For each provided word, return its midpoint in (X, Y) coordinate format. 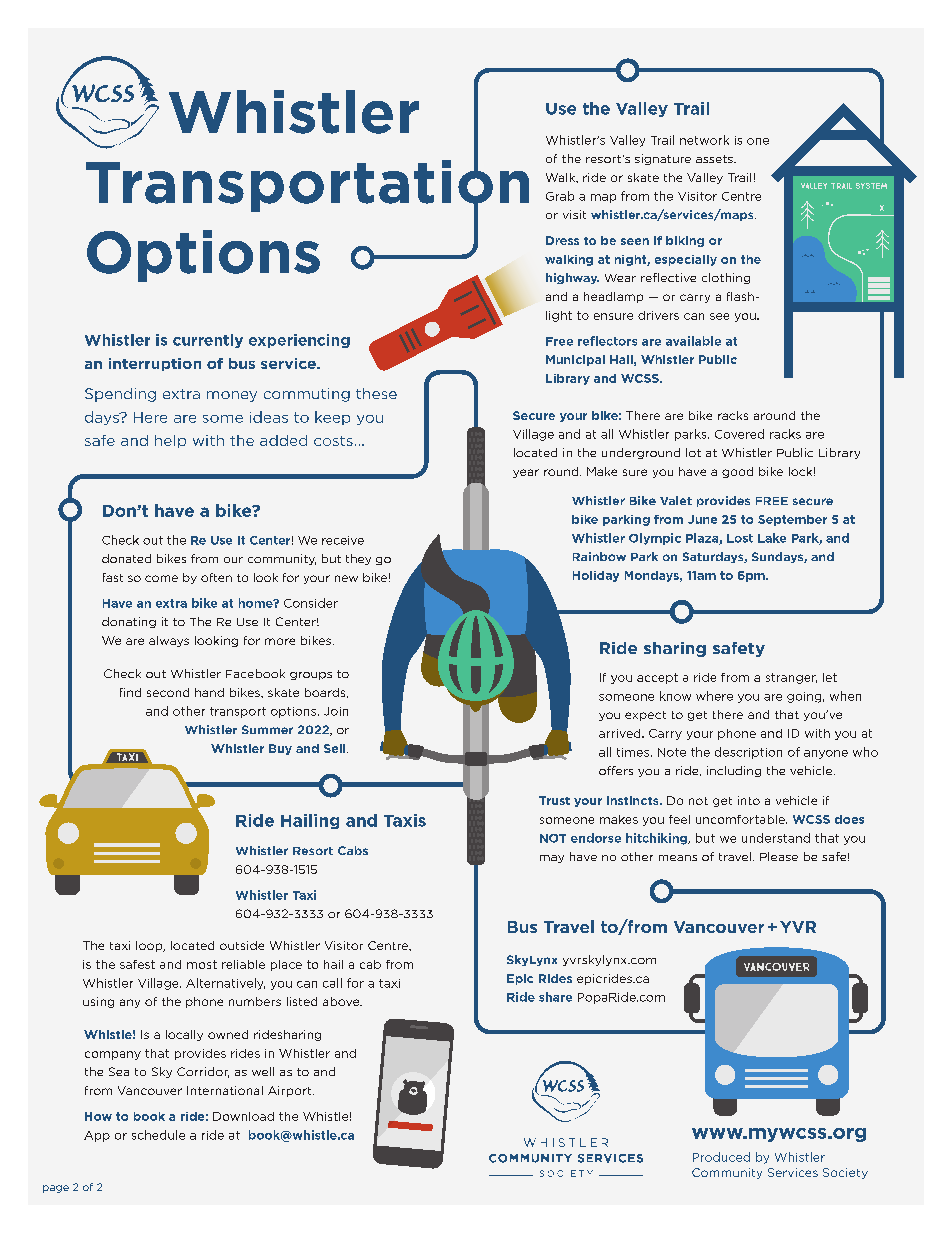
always (169, 641)
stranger (791, 678)
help (170, 441)
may (552, 859)
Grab (560, 196)
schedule (158, 1135)
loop (150, 946)
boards (326, 693)
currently (208, 341)
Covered (739, 434)
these (376, 393)
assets (715, 159)
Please (779, 856)
